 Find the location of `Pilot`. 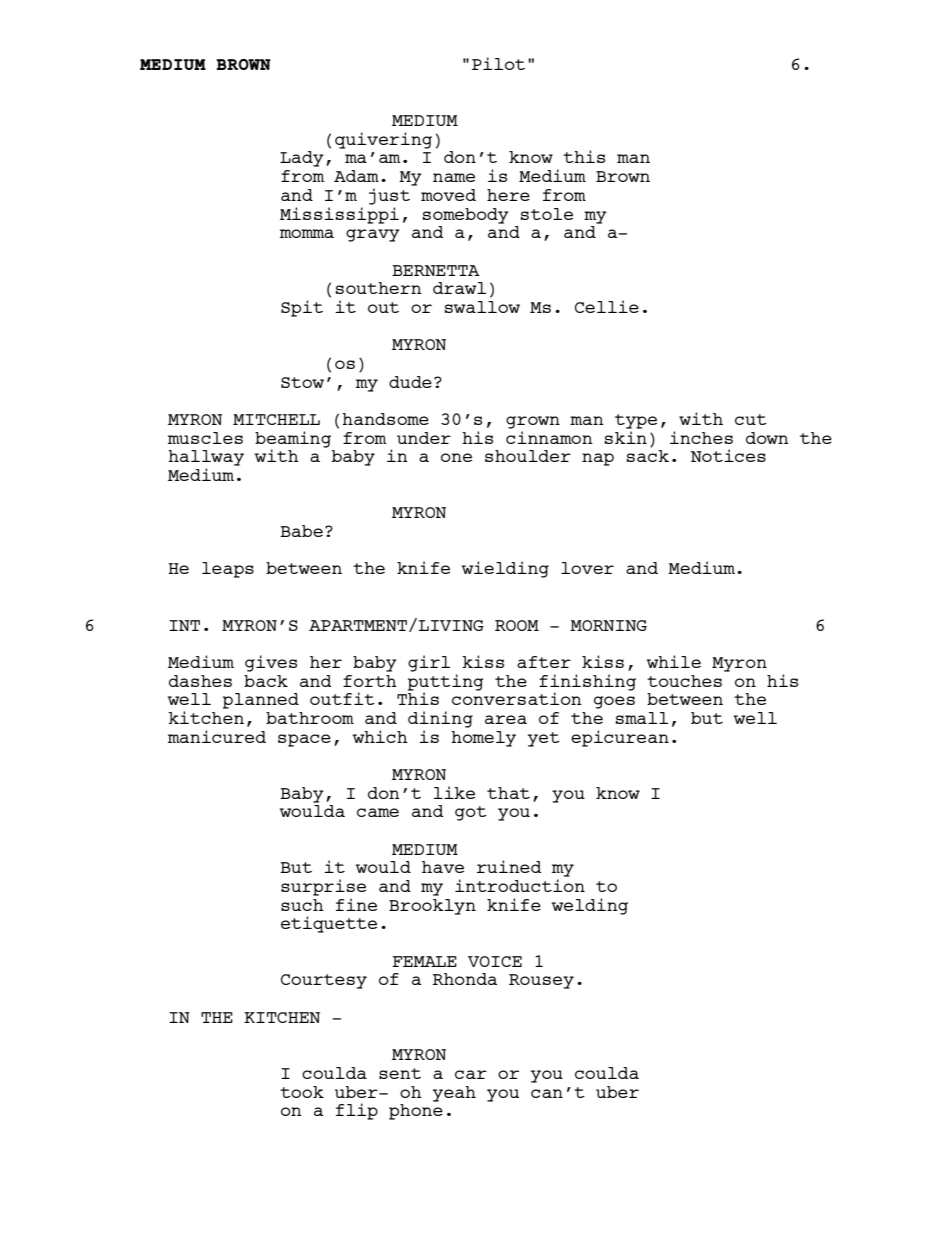

Pilot is located at coordinates (498, 63).
